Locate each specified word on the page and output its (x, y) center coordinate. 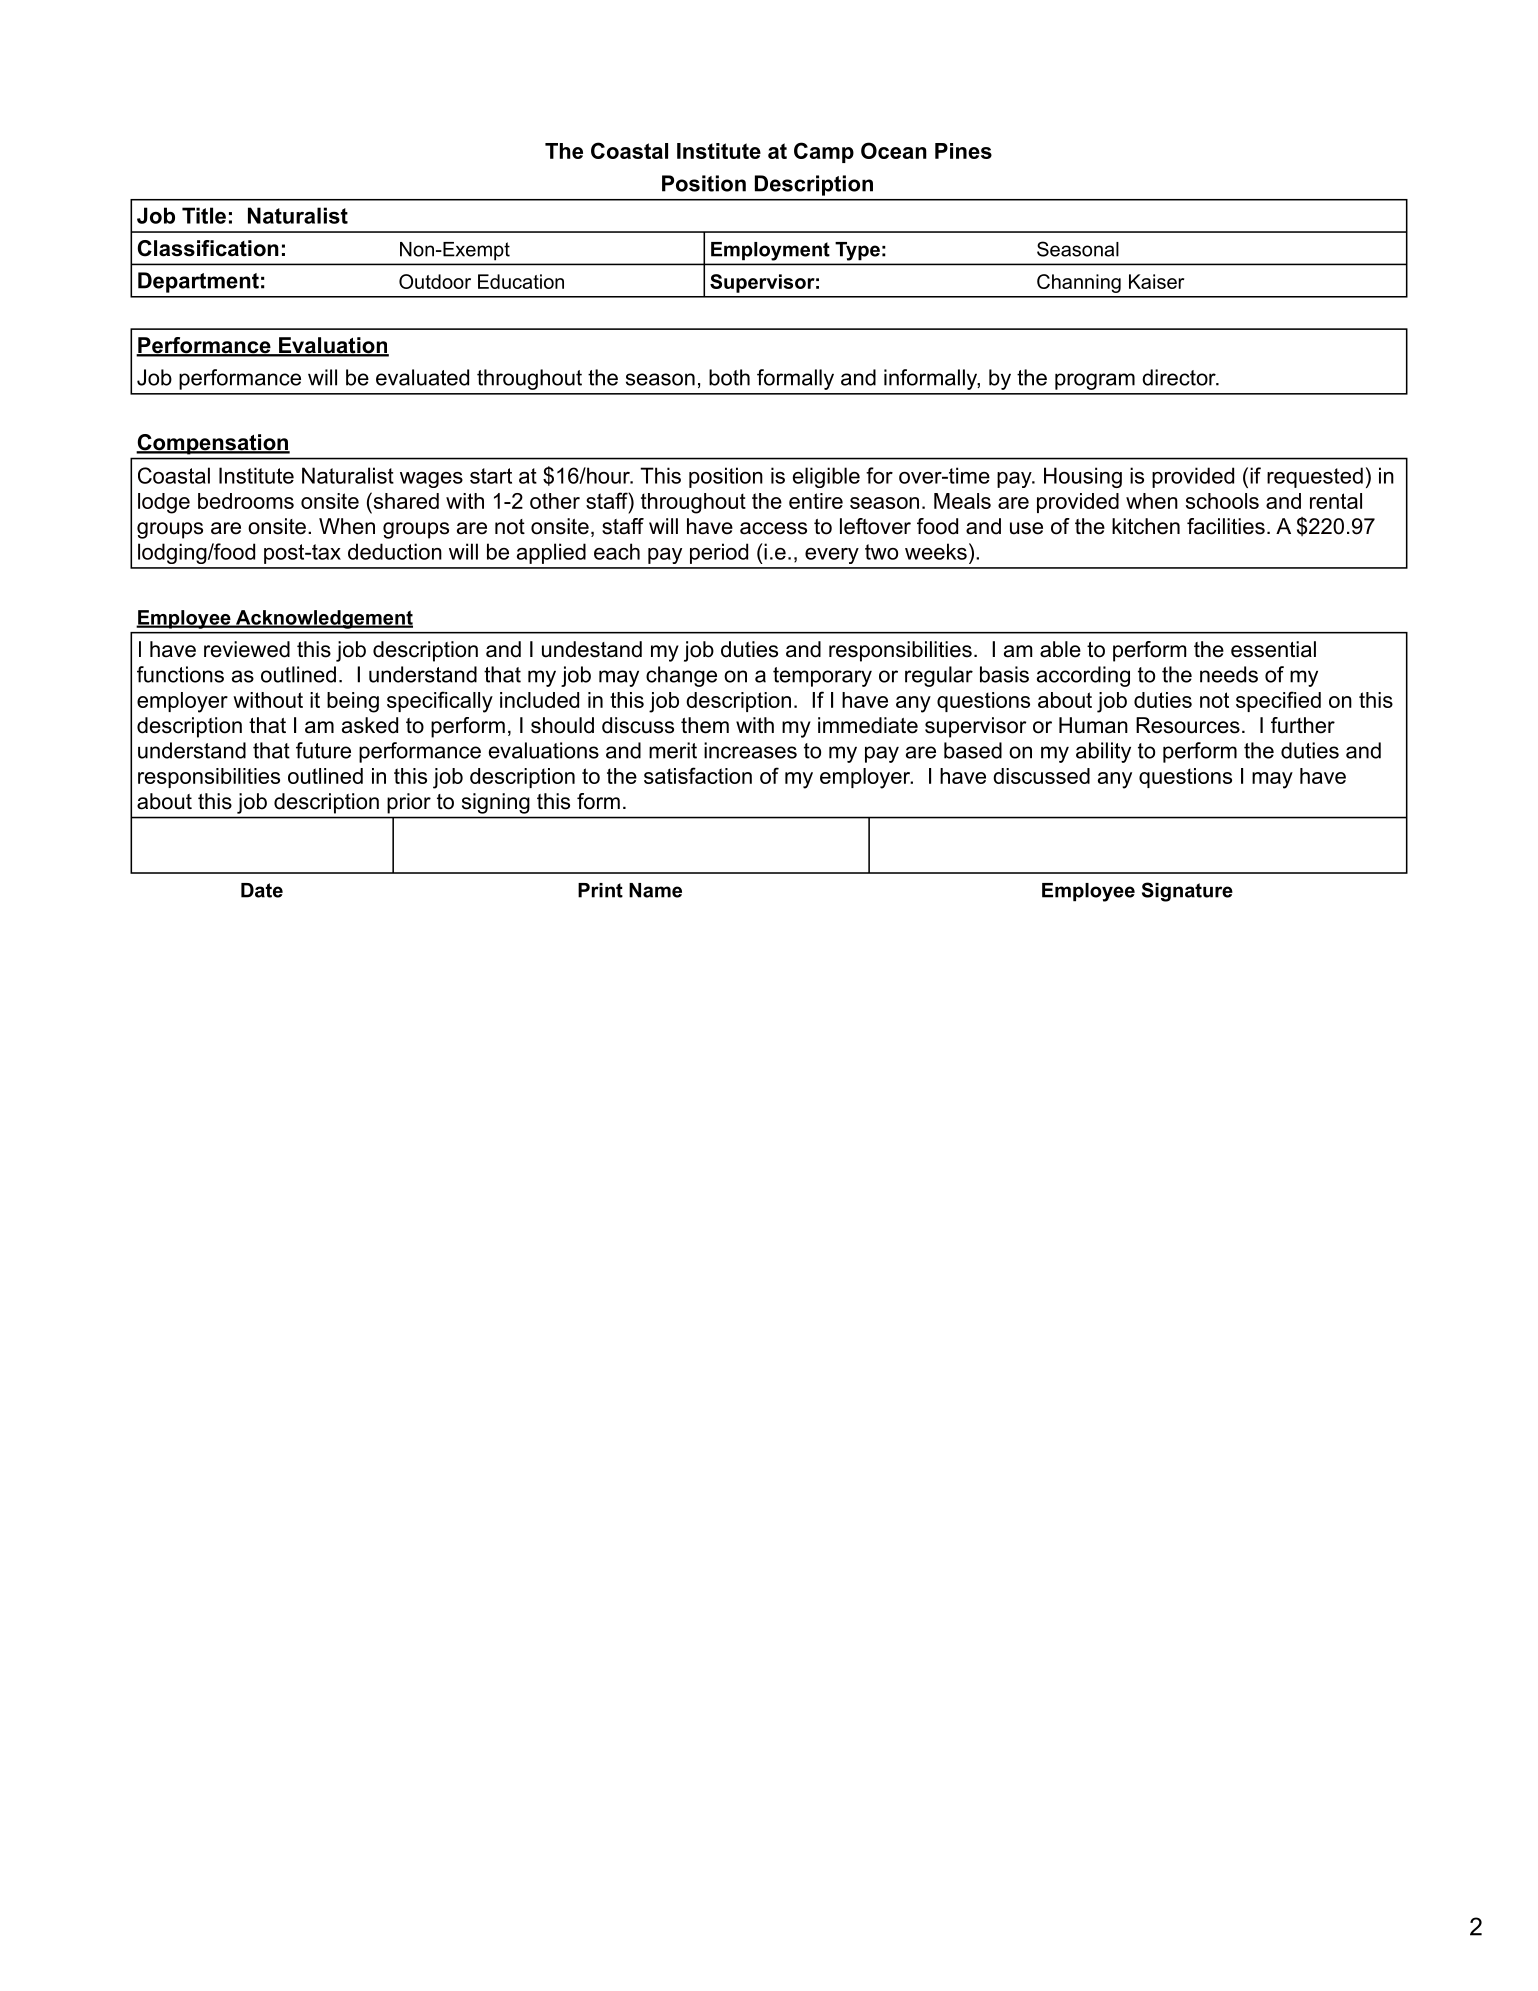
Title (204, 215)
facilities (1226, 526)
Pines (963, 151)
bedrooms (246, 501)
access (773, 528)
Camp (824, 152)
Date (262, 890)
